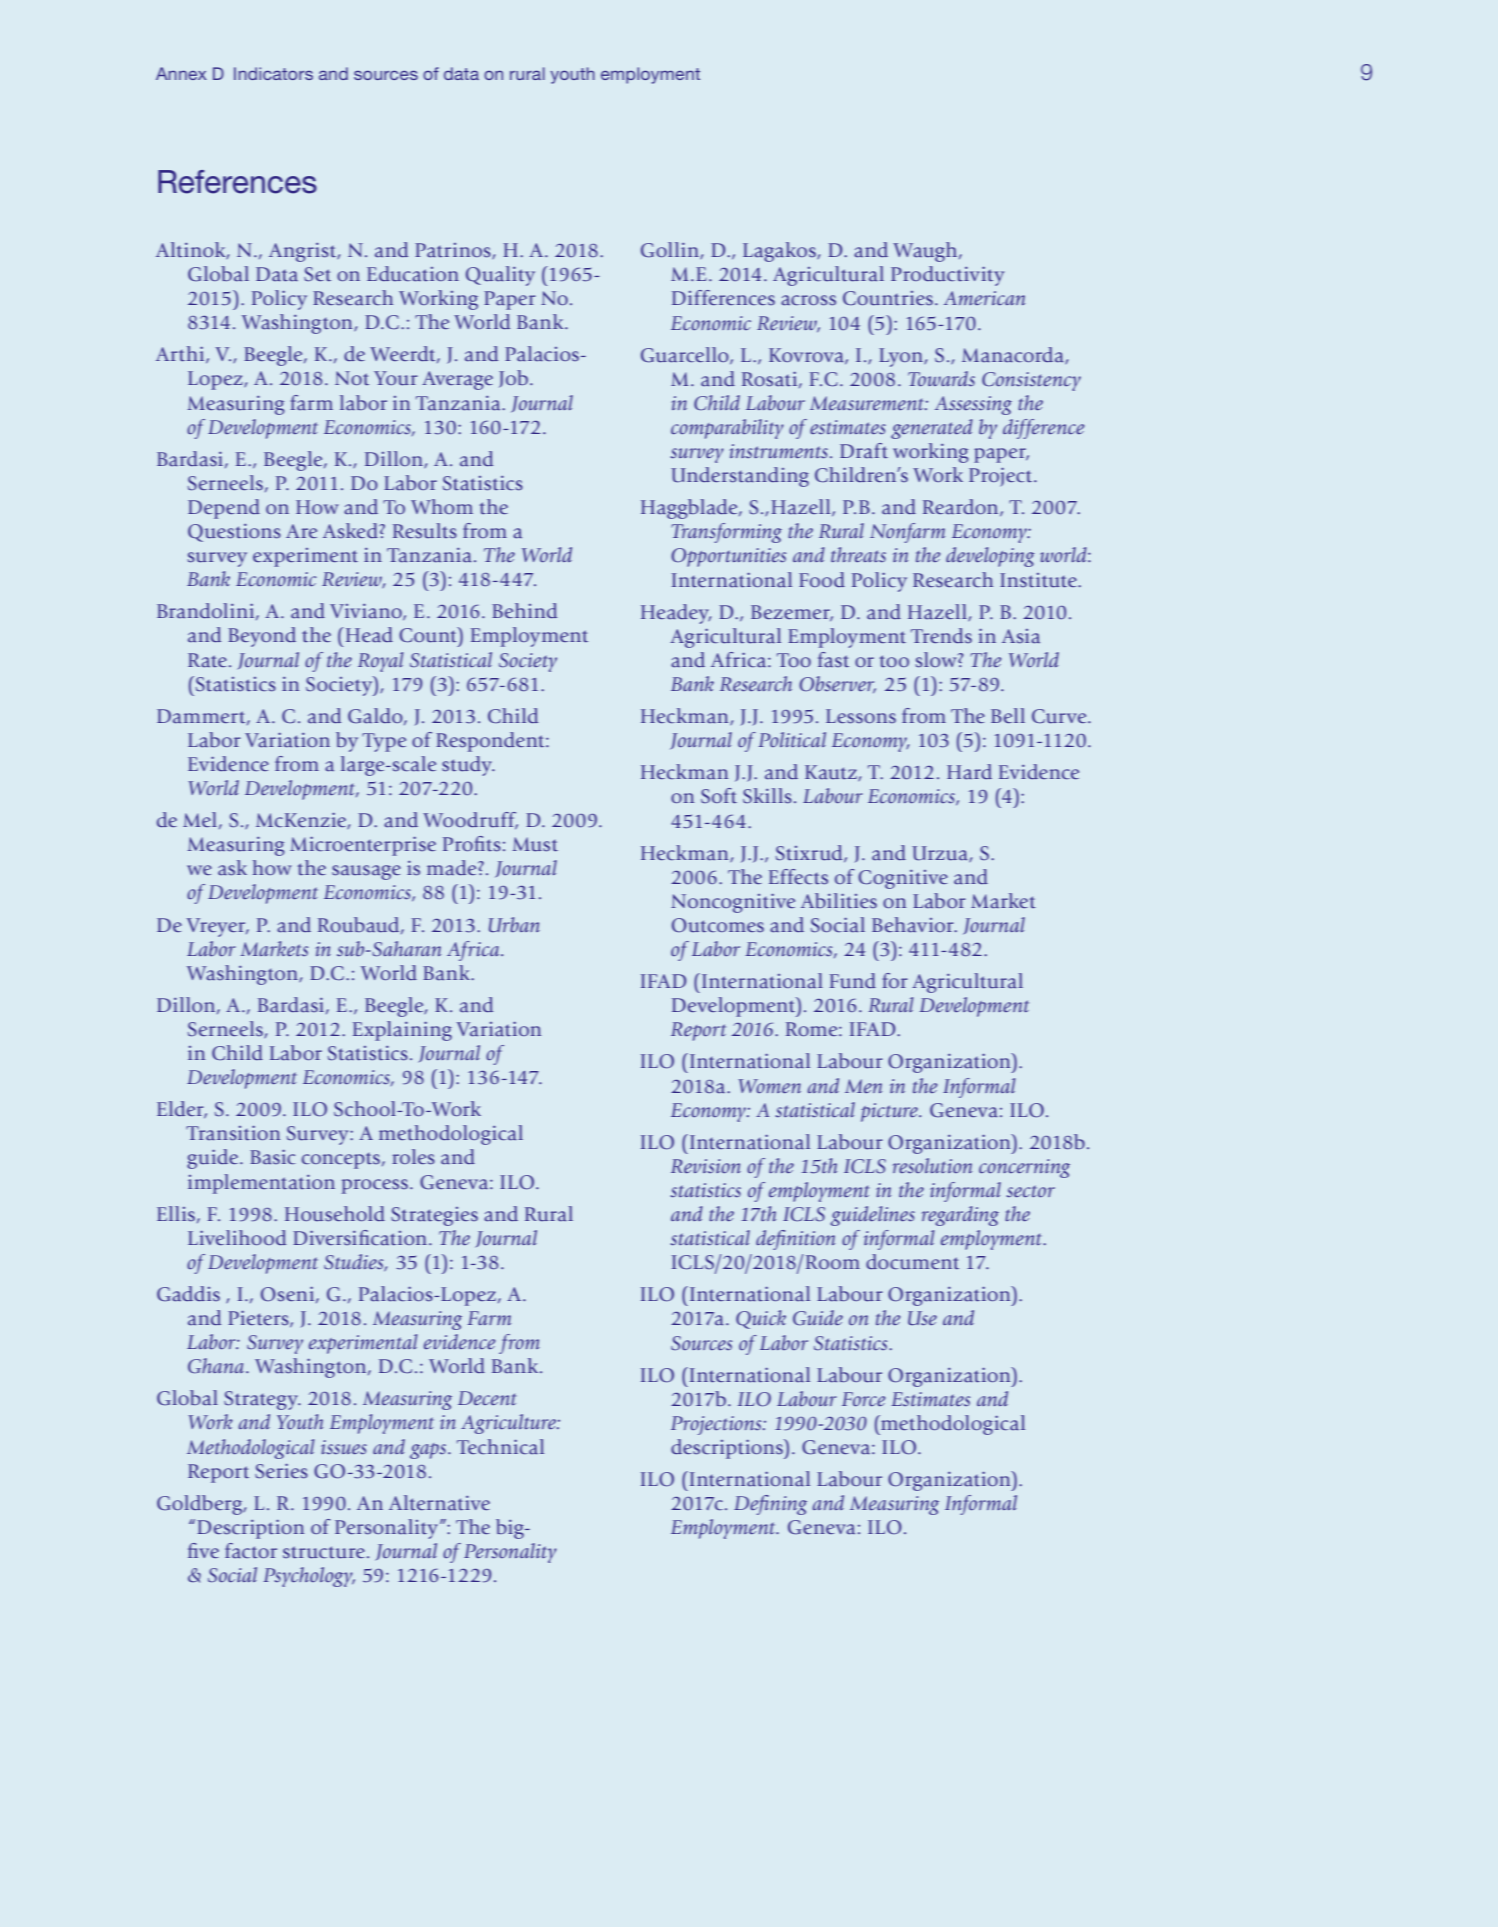  I want to click on developing, so click(990, 557).
